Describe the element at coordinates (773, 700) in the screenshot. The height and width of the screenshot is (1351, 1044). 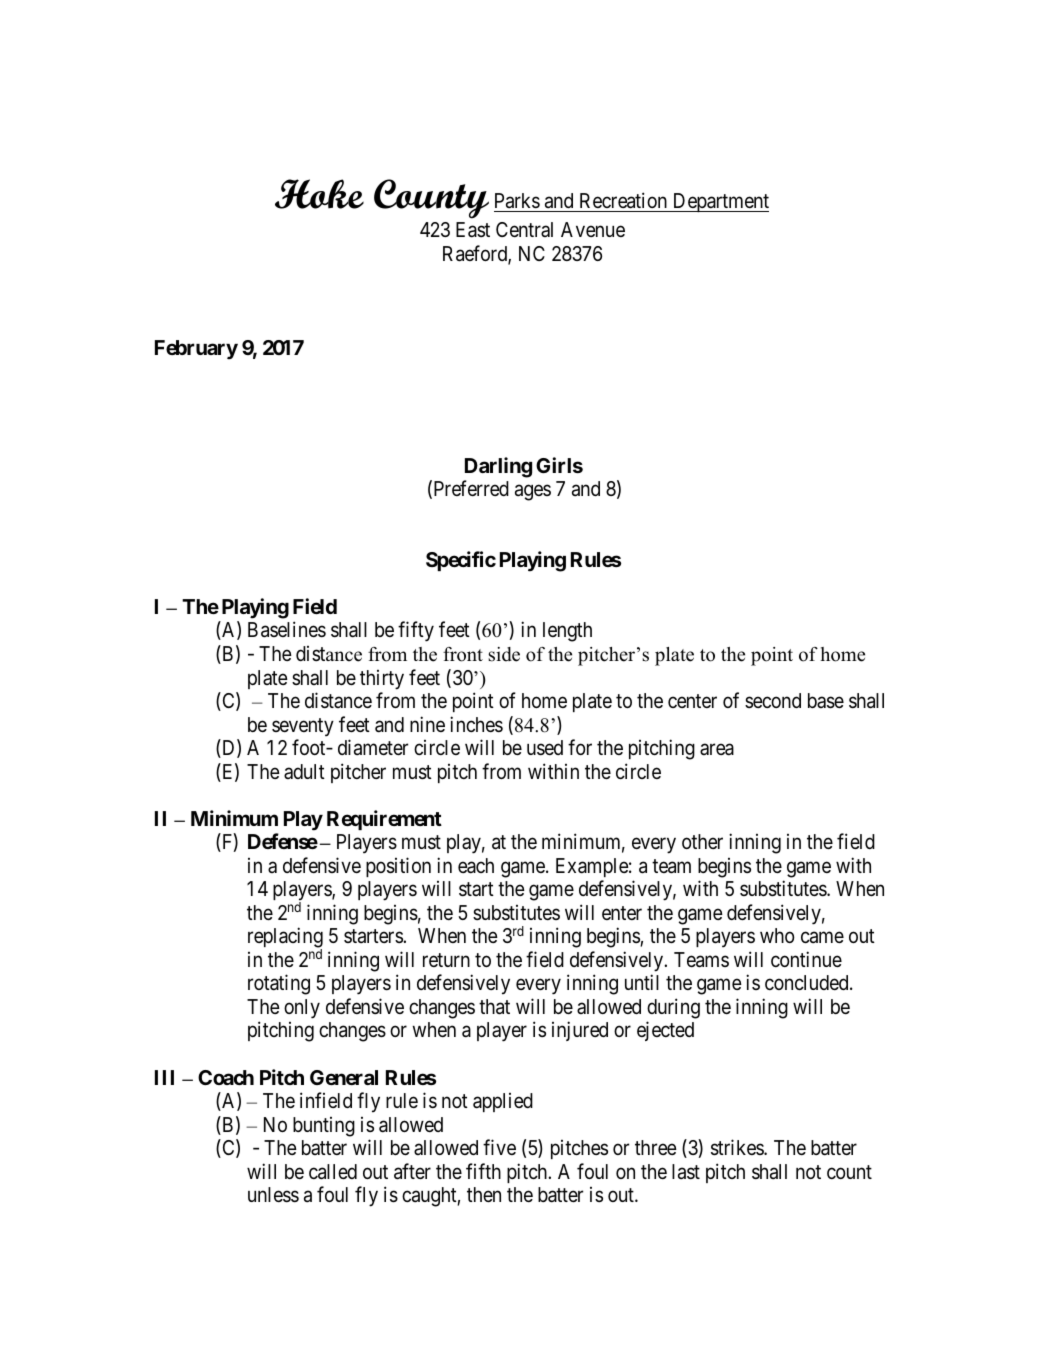
I see `second` at that location.
